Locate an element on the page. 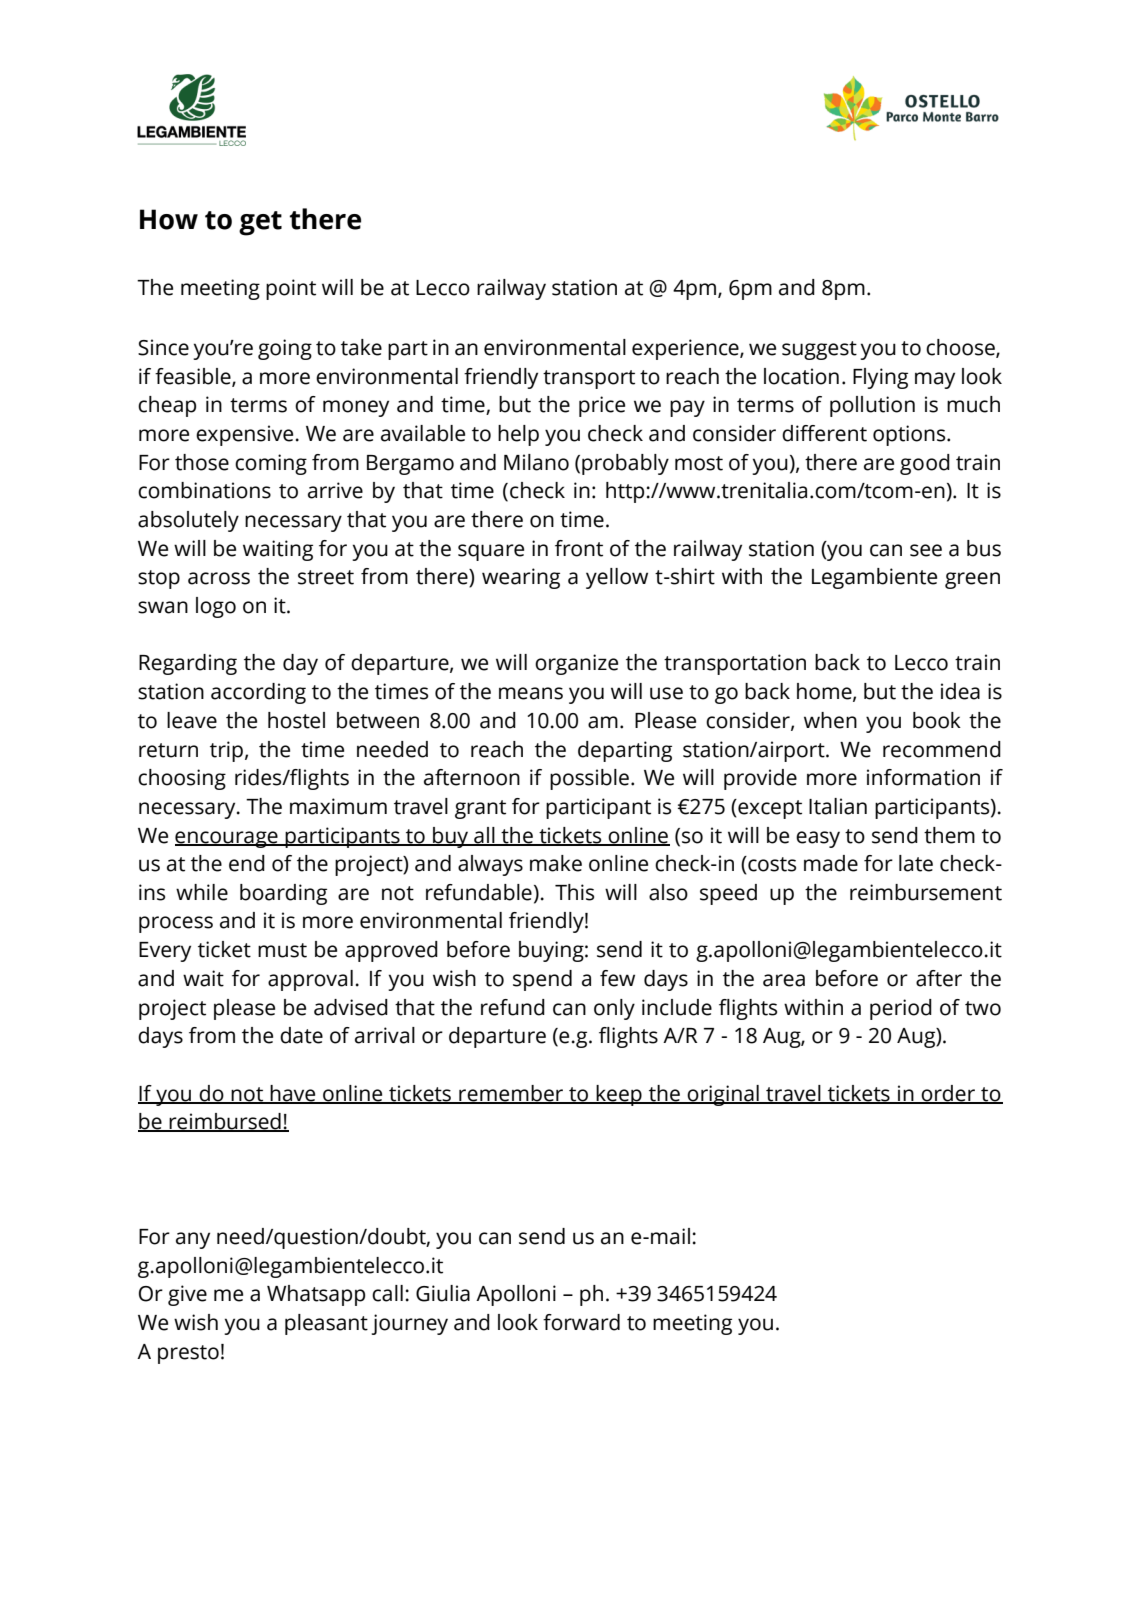  suggest is located at coordinates (819, 350).
